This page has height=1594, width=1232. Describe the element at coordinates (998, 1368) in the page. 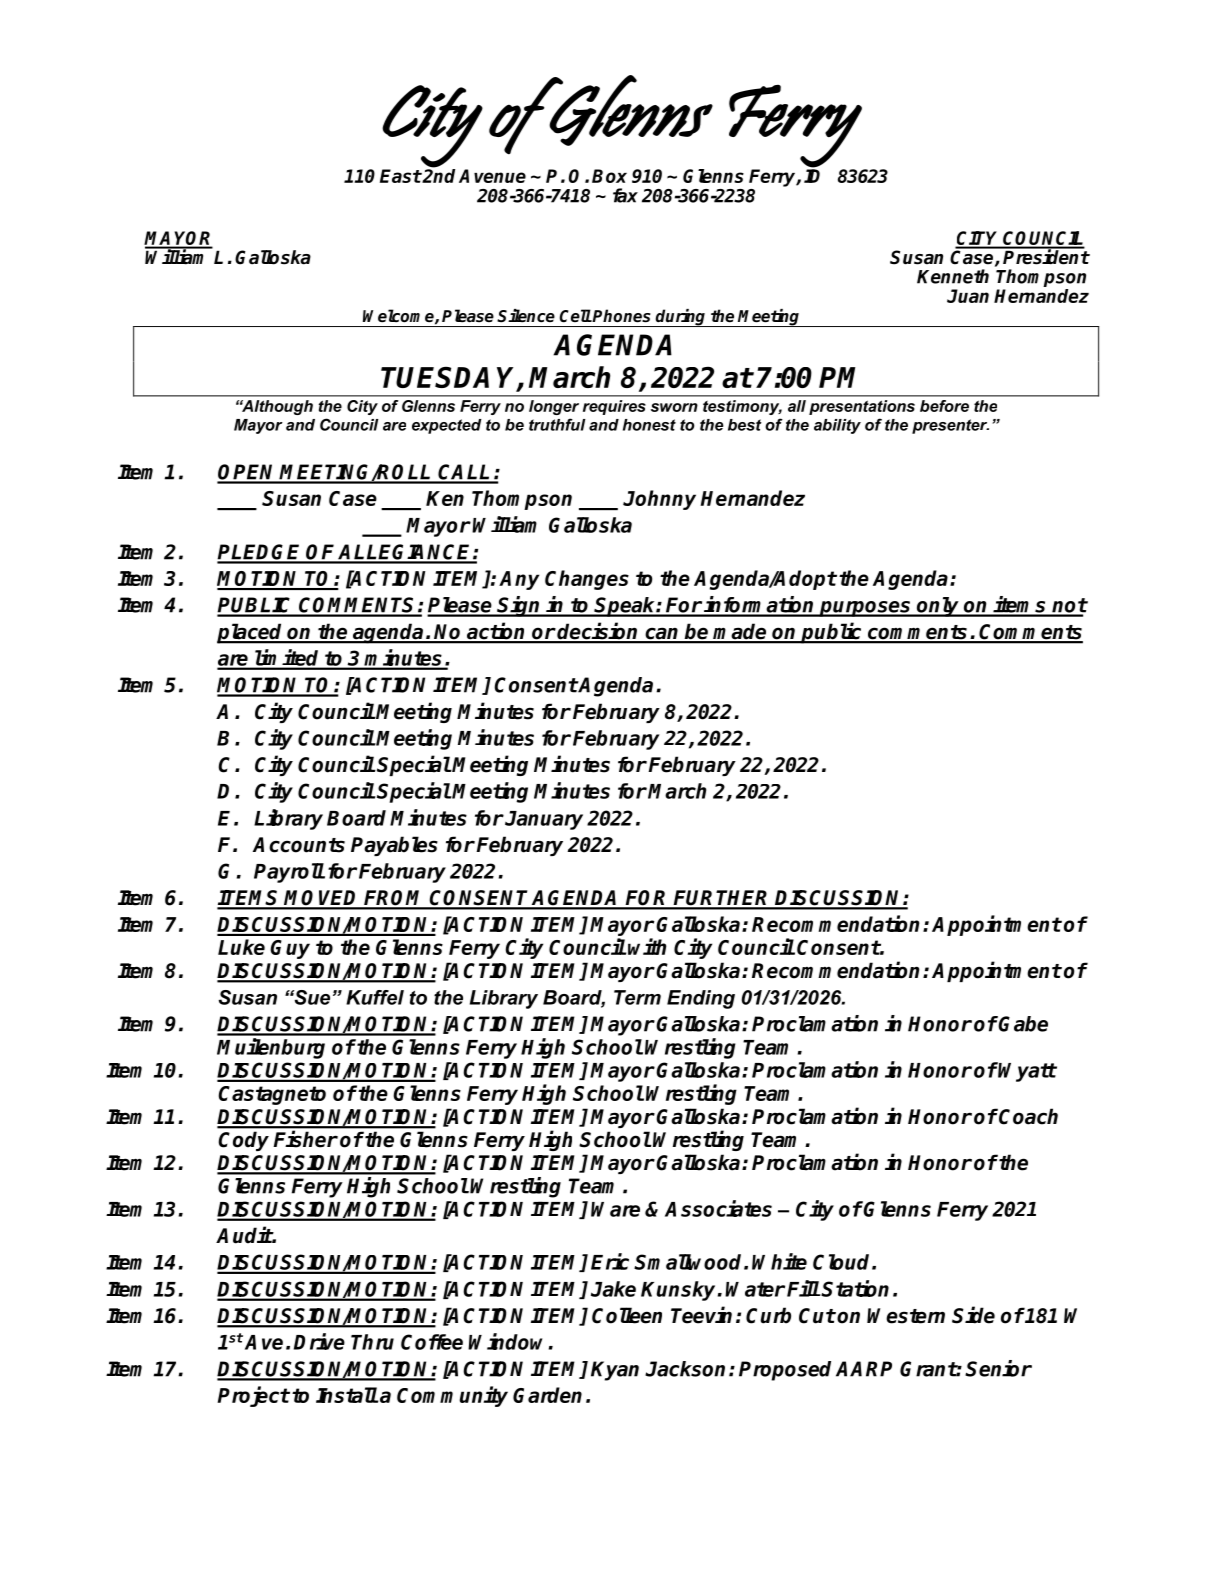

I see `Senior` at that location.
